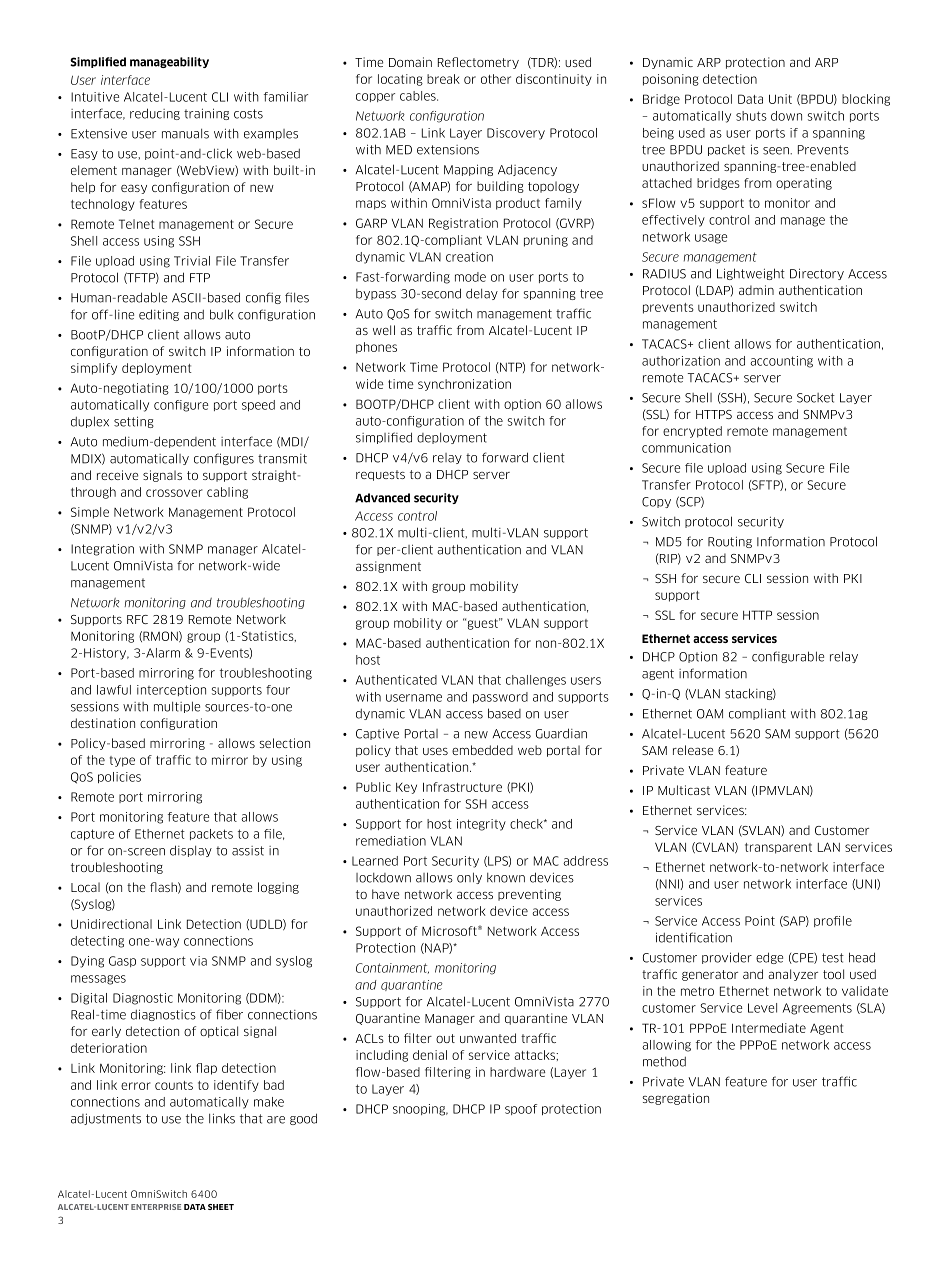 This screenshot has height=1270, width=952. I want to click on other, so click(496, 79).
